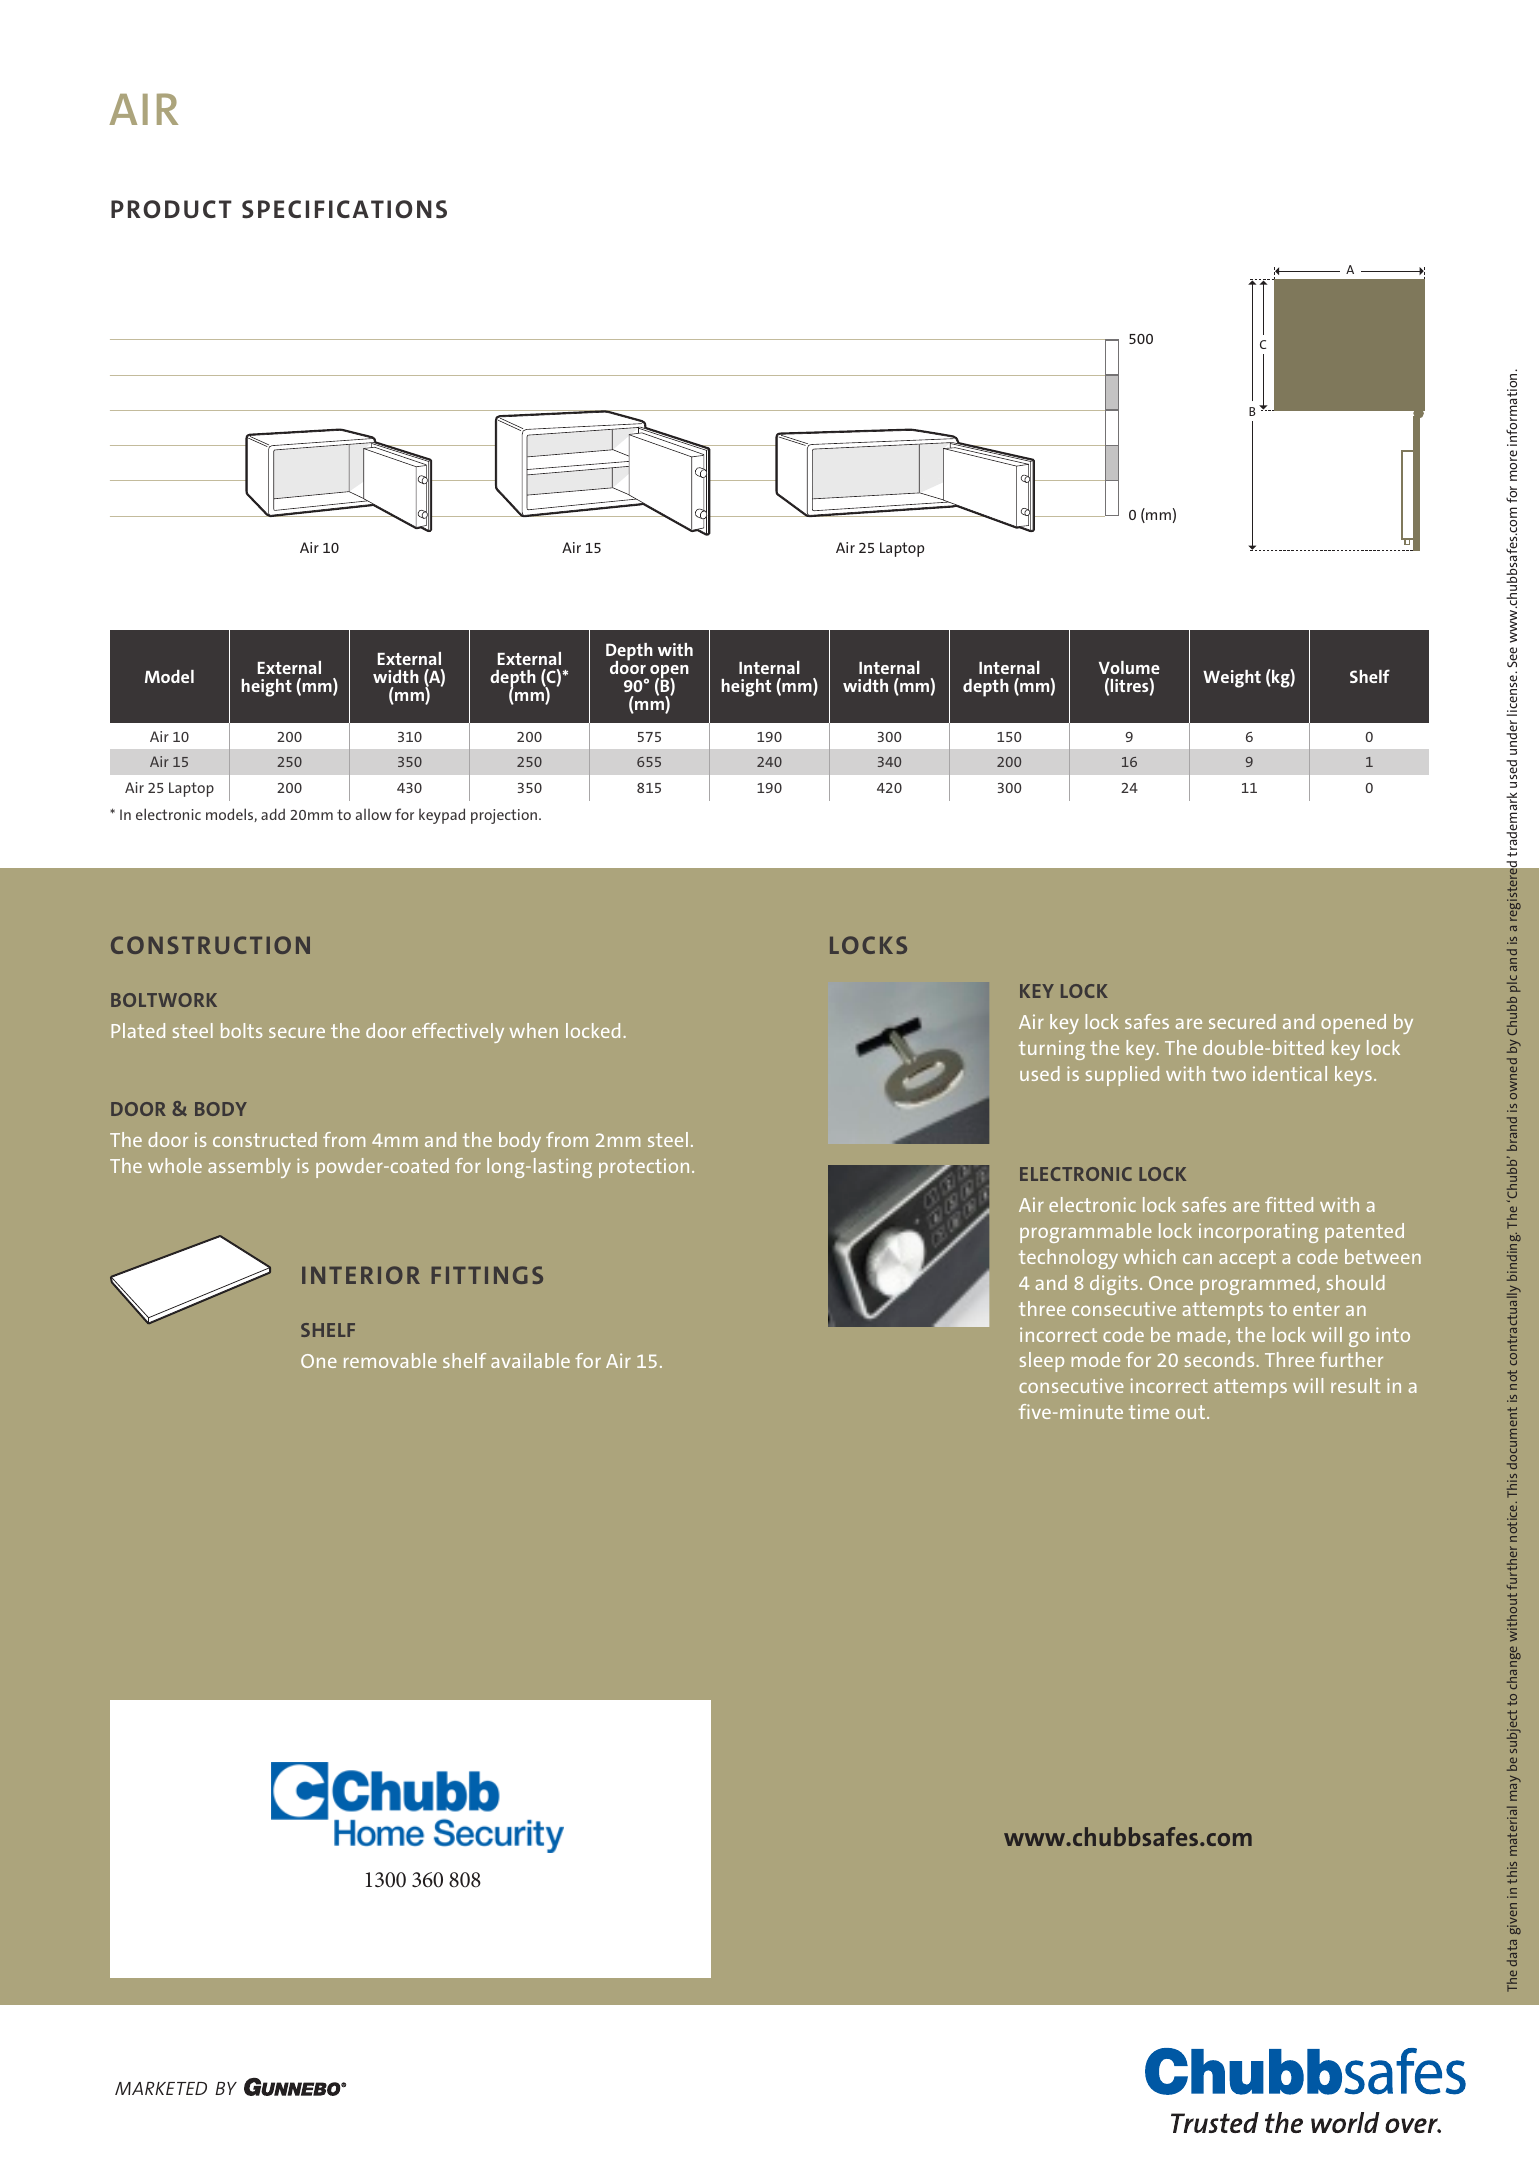 This document has width=1539, height=2176. I want to click on SPECIFICATIONS, so click(344, 209).
